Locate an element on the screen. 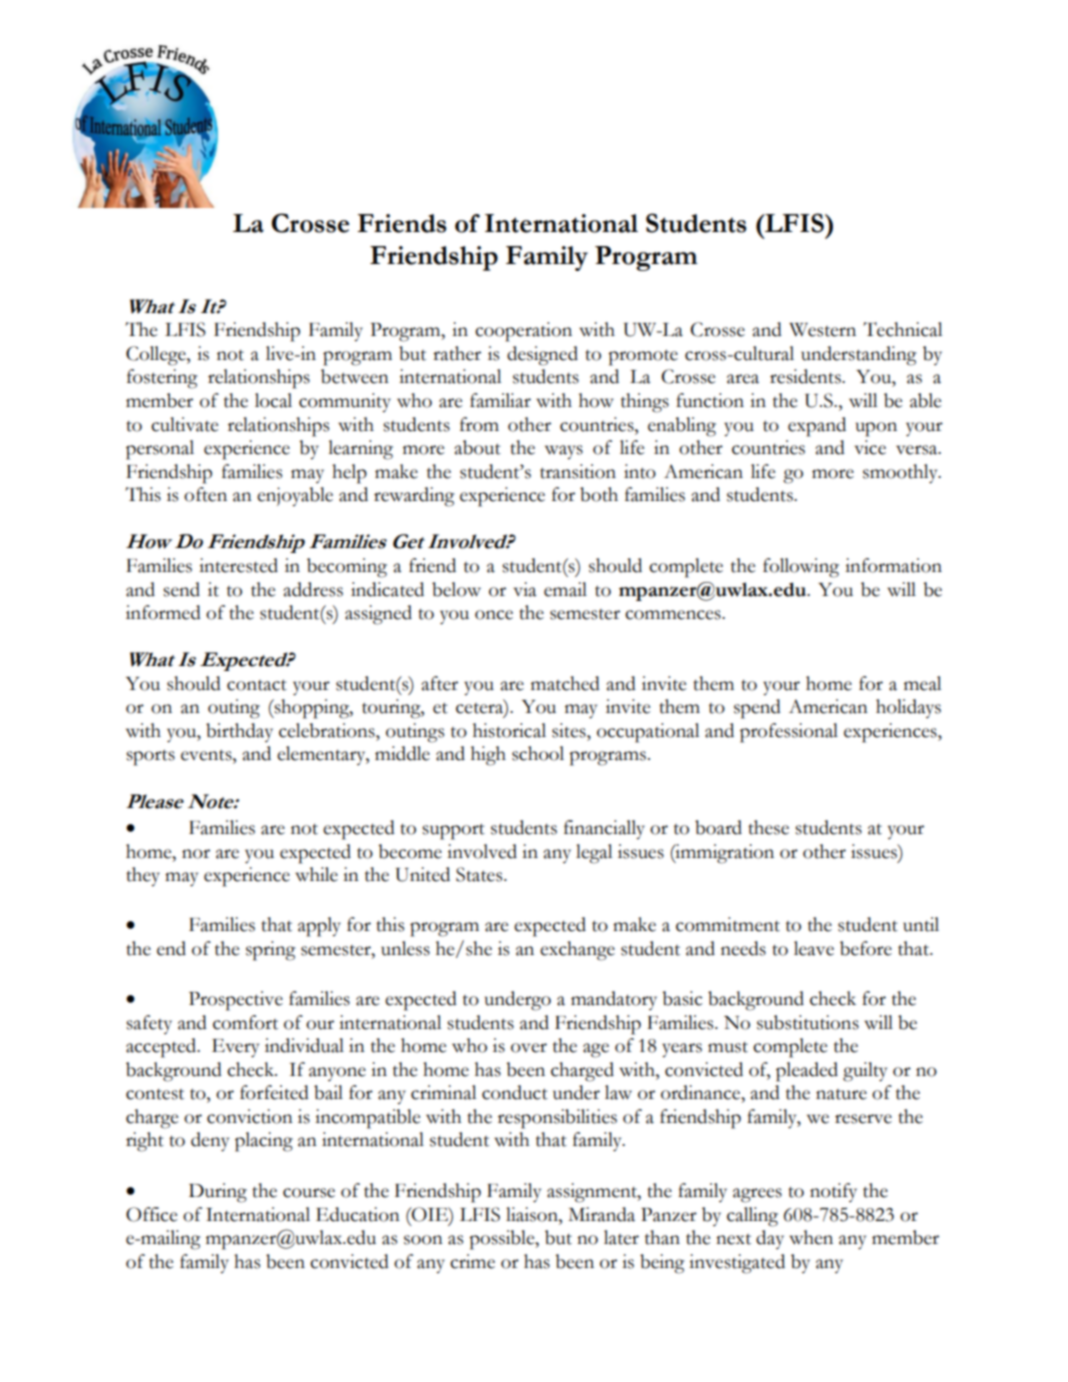 The height and width of the screenshot is (1382, 1068). College is located at coordinates (157, 356).
